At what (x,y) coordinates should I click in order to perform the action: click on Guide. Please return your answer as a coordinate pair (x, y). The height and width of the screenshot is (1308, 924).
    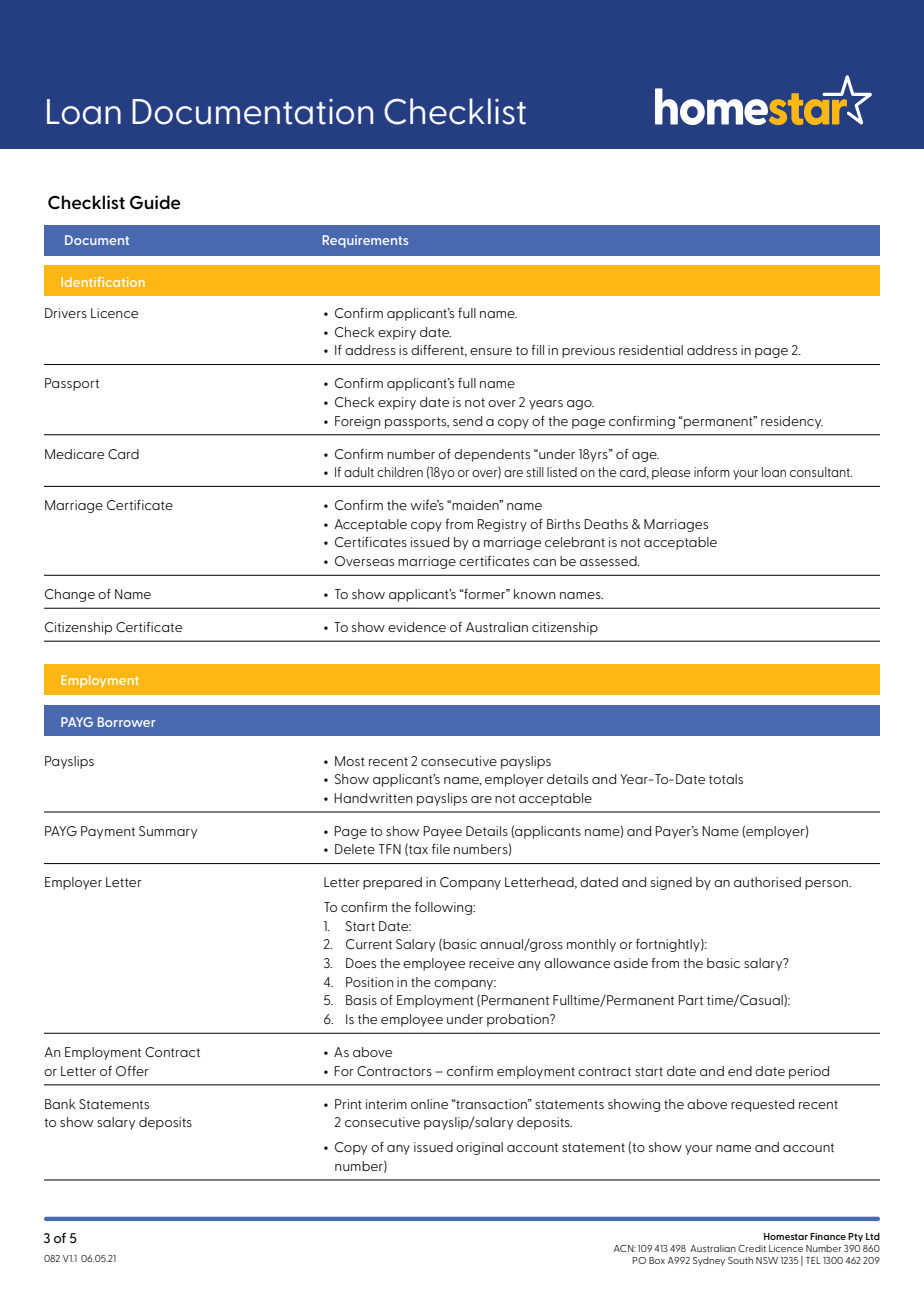
    Looking at the image, I should click on (155, 202).
